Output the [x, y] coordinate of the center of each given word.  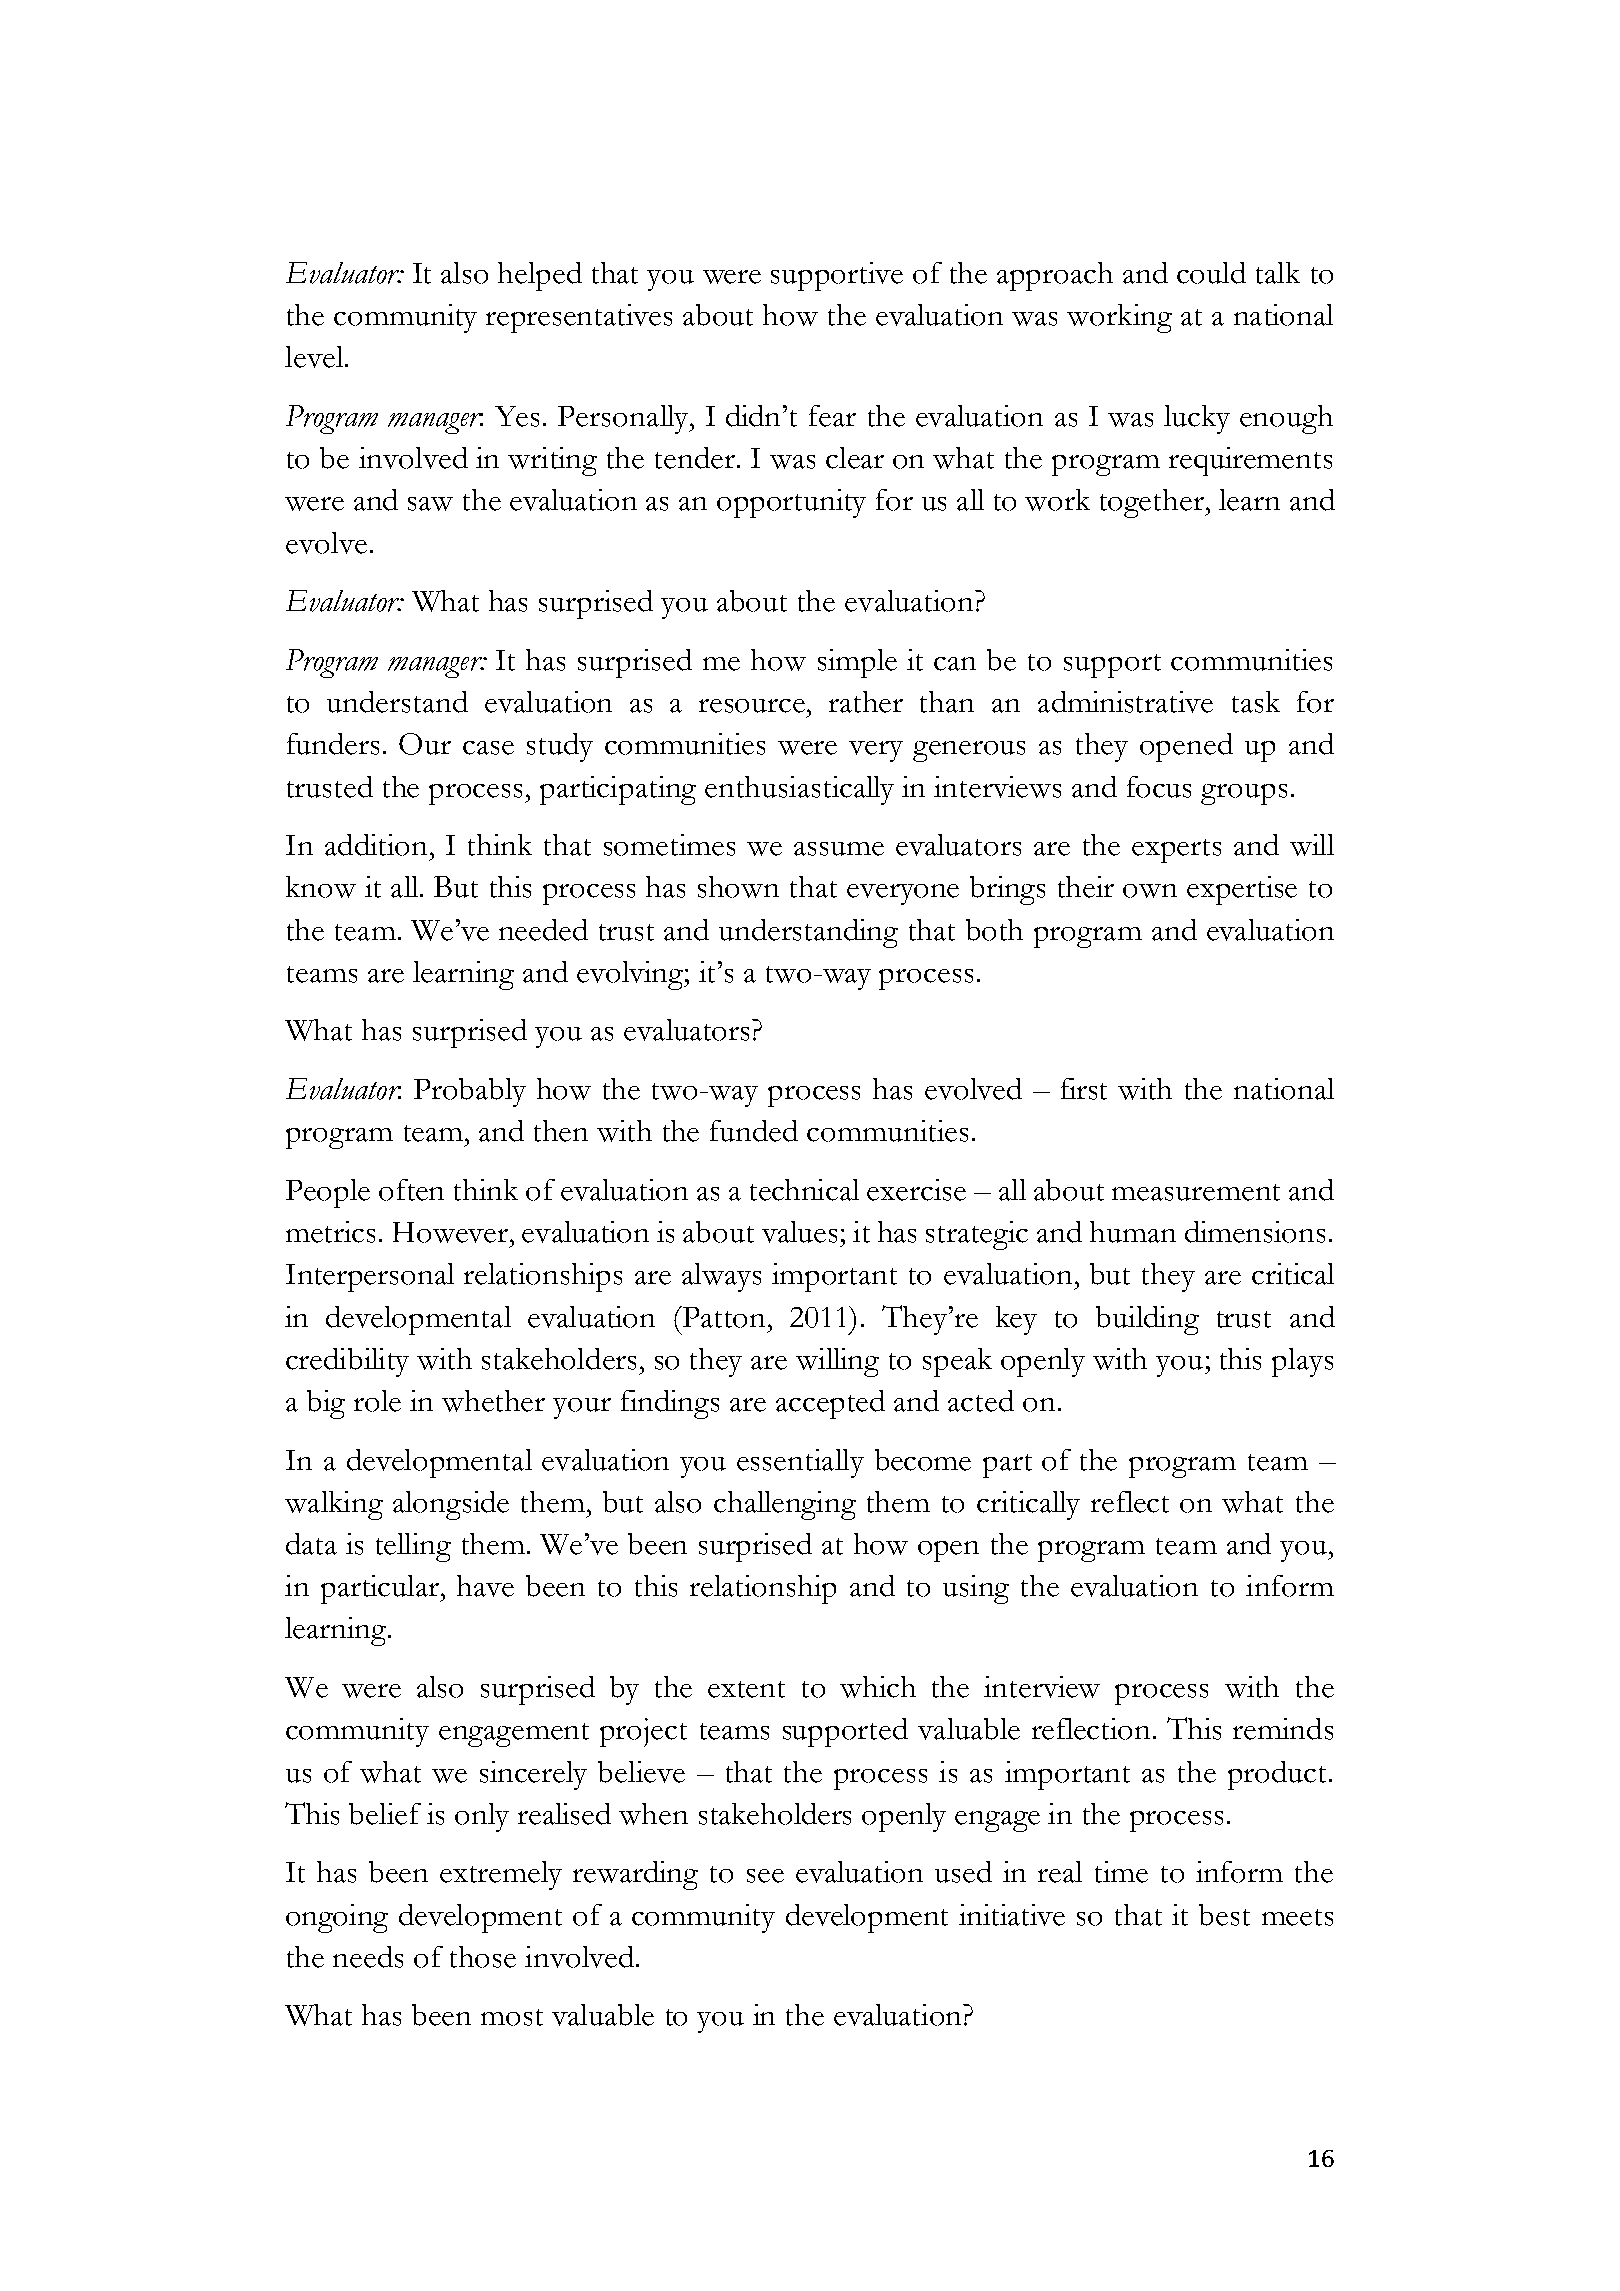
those [483, 1957]
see [765, 1876]
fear [832, 416]
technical [804, 1190]
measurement [1196, 1192]
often [411, 1190]
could [1211, 273]
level [315, 357]
